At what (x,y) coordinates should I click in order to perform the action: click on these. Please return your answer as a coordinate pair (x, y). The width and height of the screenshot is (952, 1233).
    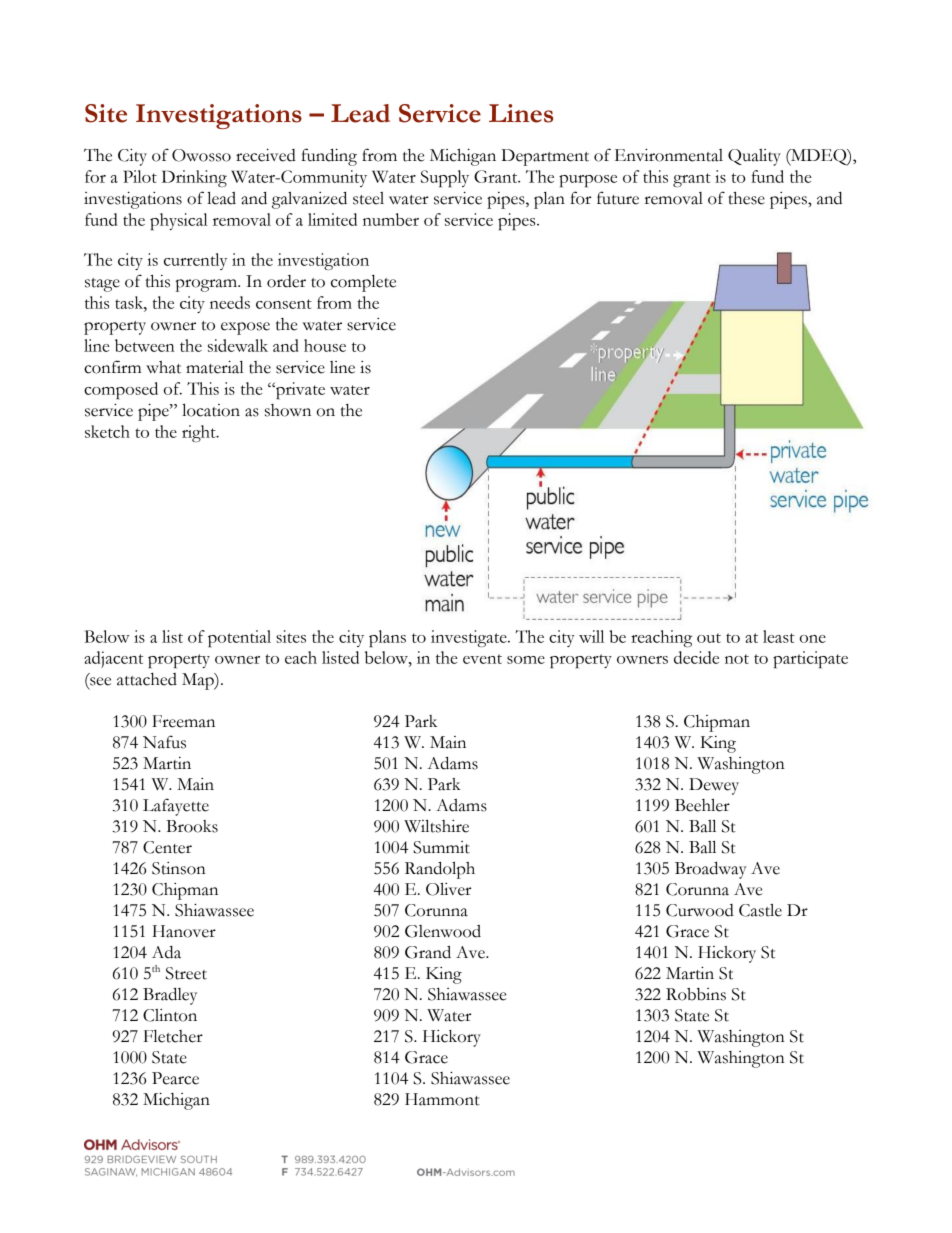
    Looking at the image, I should click on (746, 198).
